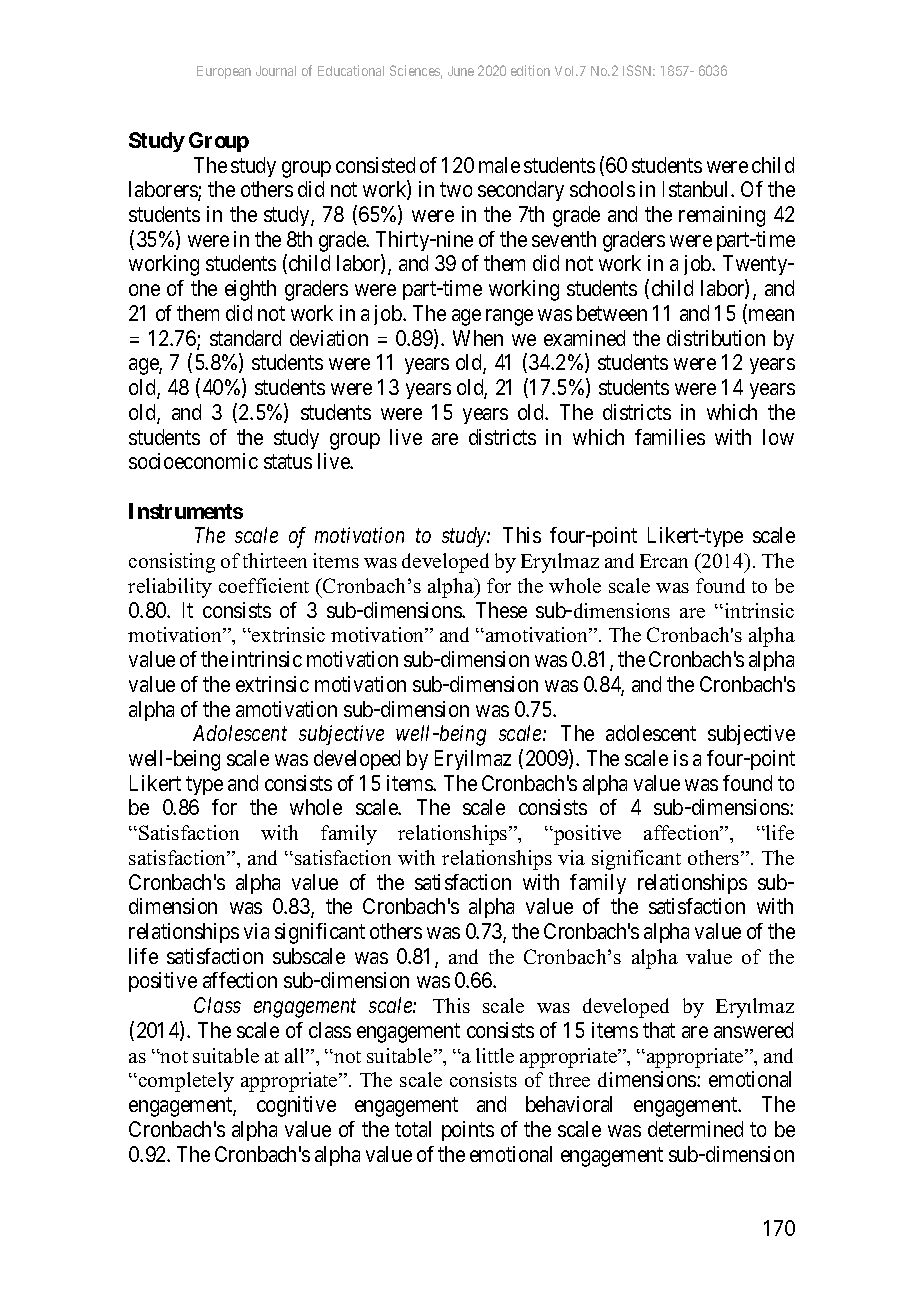 This screenshot has width=924, height=1305. I want to click on determined, so click(695, 1129).
